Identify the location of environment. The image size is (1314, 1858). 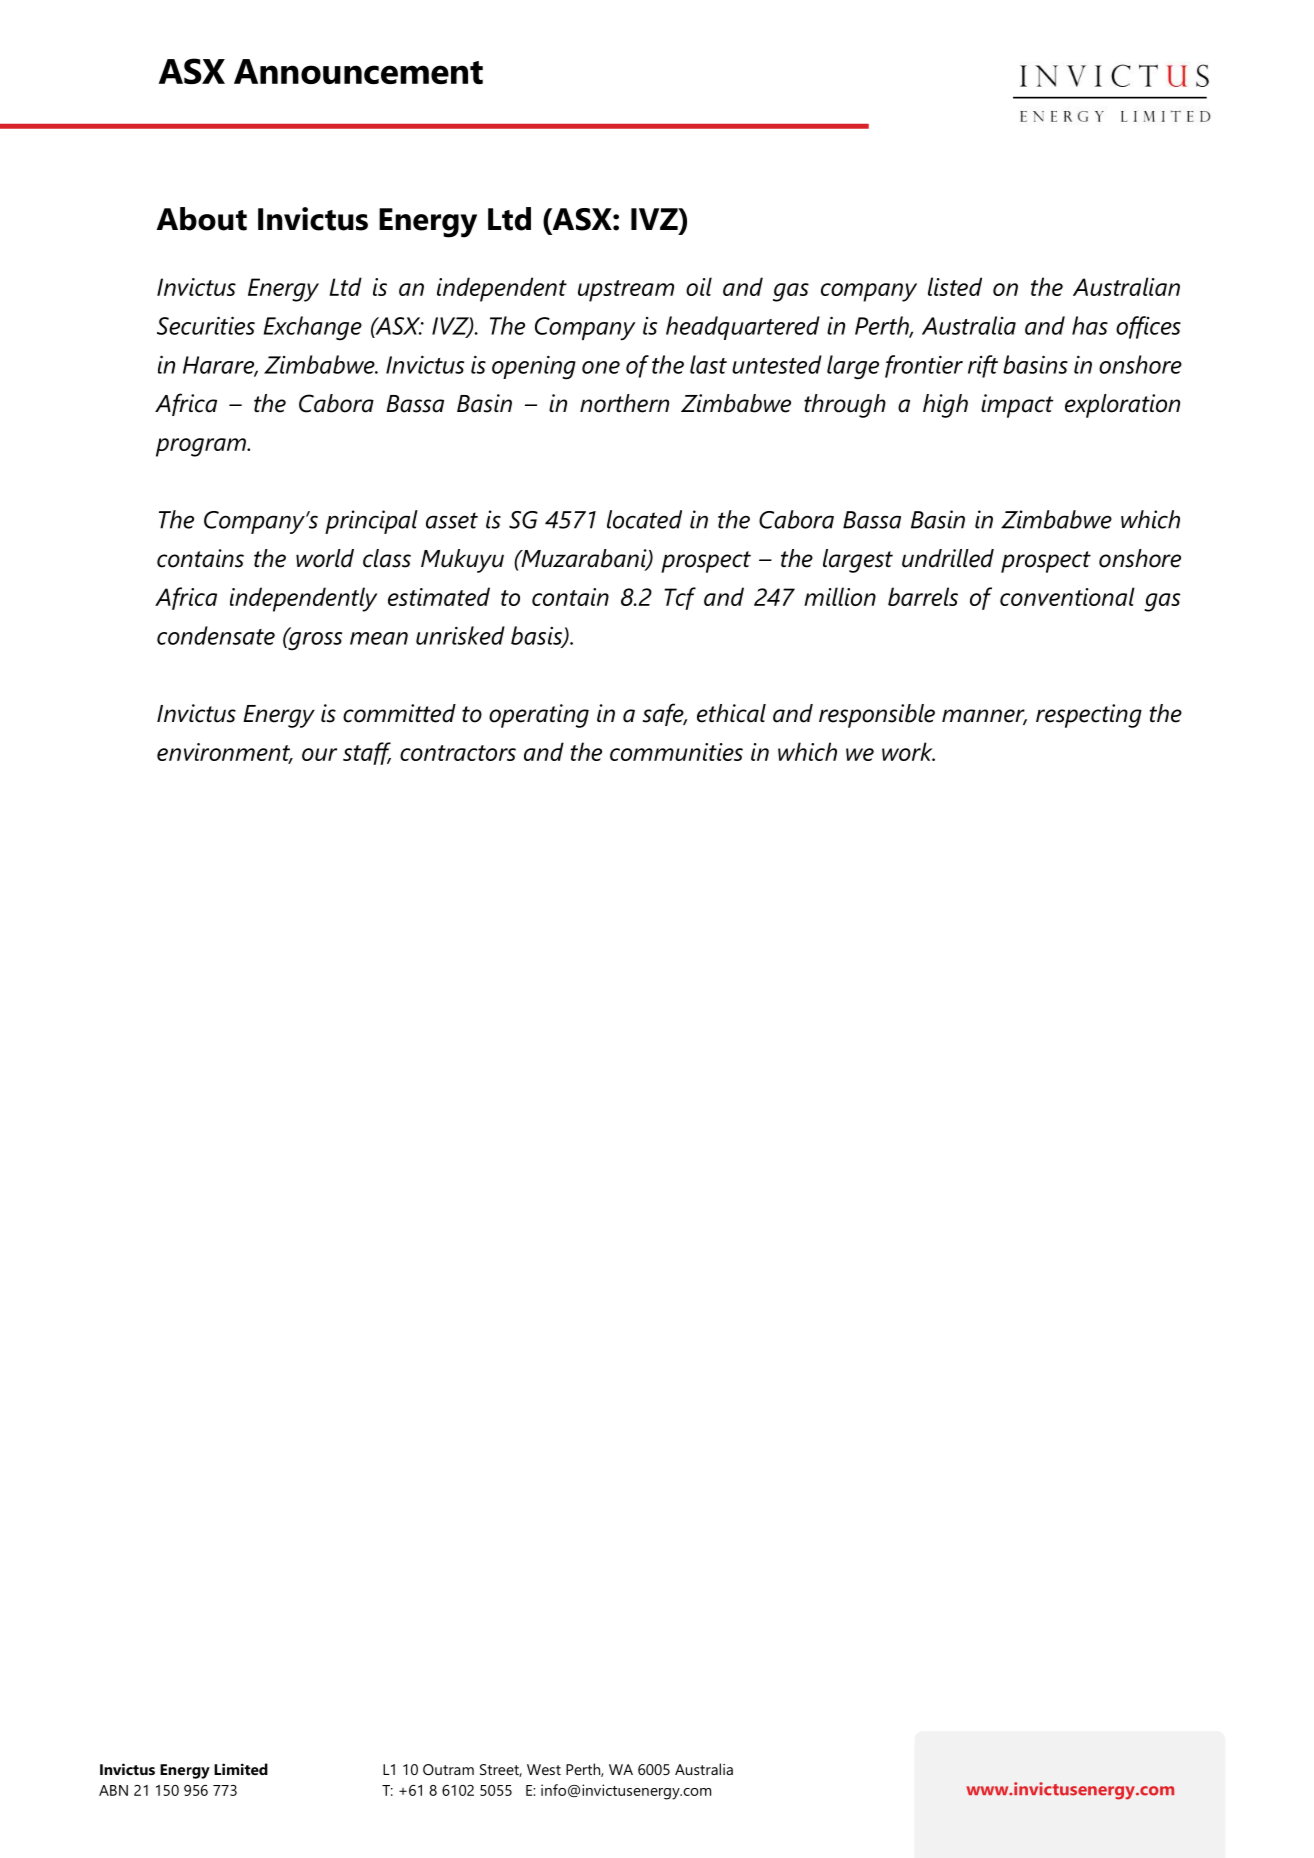
(224, 753).
